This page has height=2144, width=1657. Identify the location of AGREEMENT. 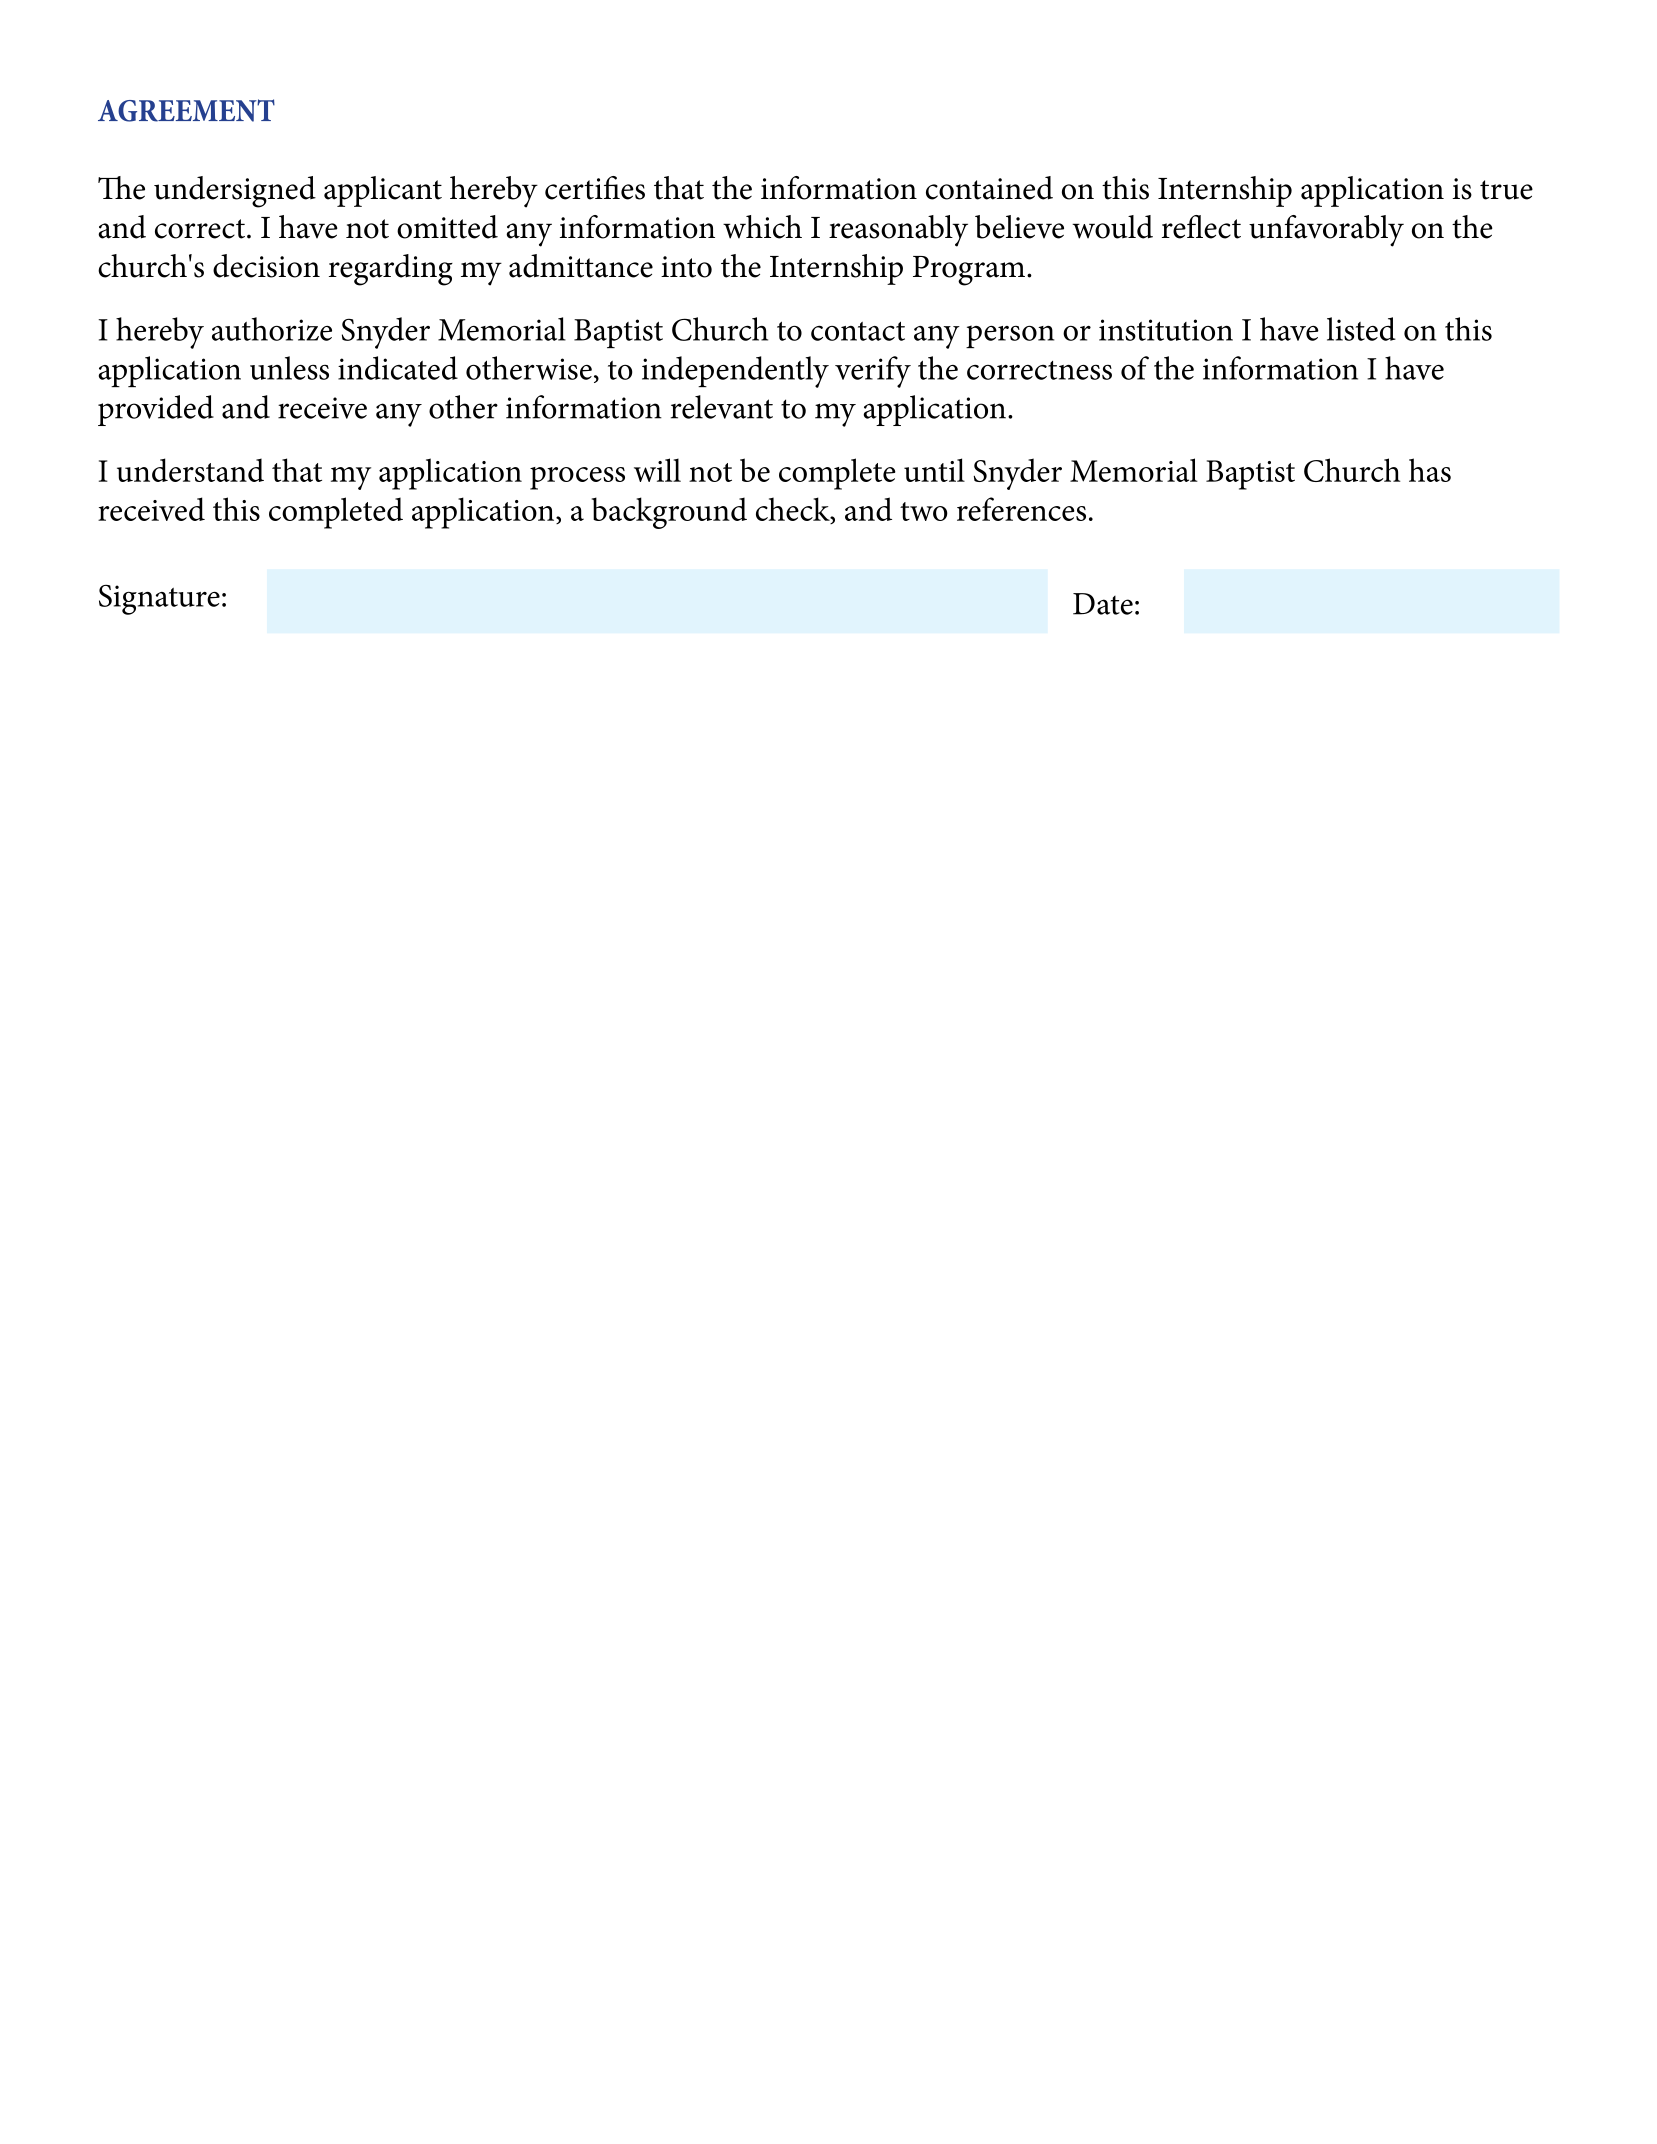
(186, 110).
